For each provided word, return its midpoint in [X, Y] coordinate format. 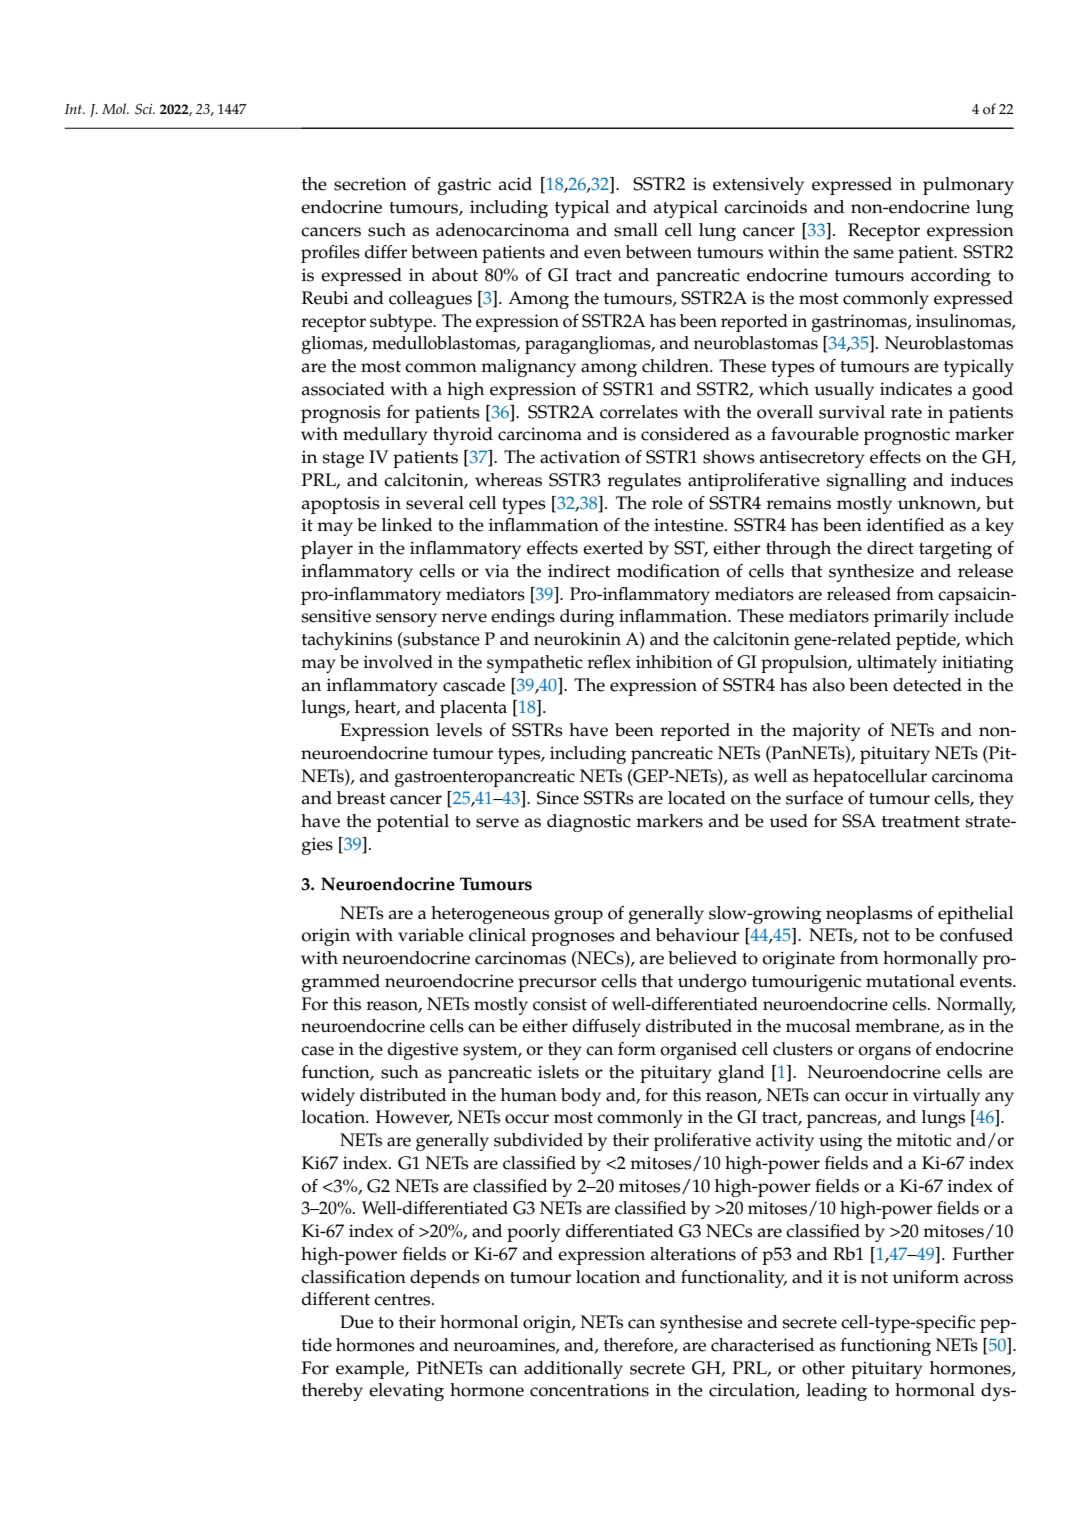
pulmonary [968, 186]
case [317, 1051]
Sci [145, 109]
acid [515, 184]
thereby [332, 1392]
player [327, 550]
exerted [613, 548]
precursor [557, 985]
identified [906, 525]
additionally [573, 1370]
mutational [910, 981]
